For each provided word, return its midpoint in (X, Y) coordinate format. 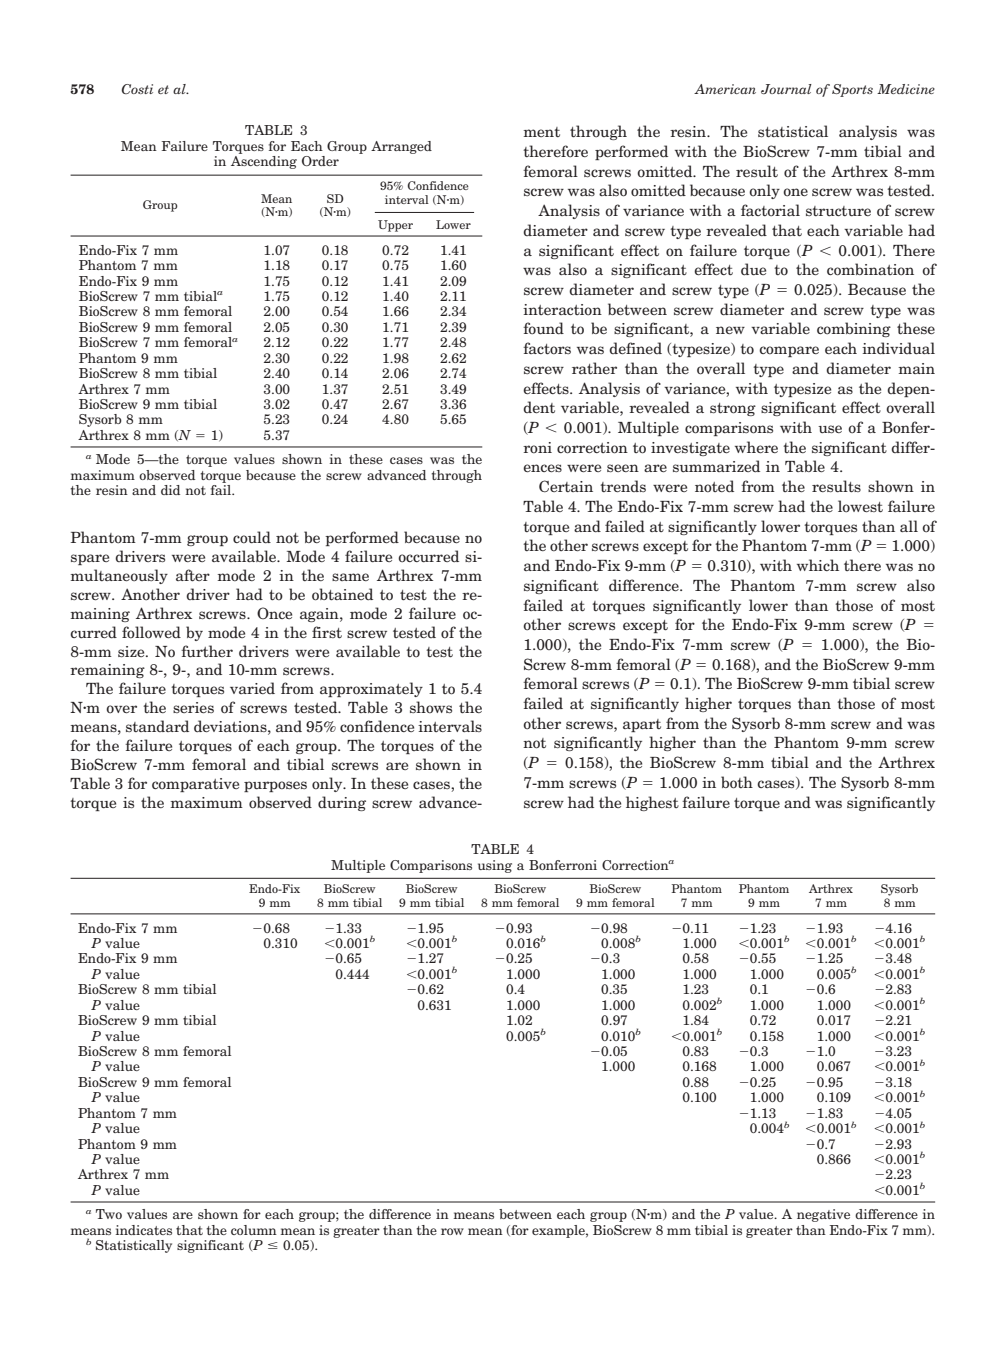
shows (431, 707)
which (818, 565)
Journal (786, 89)
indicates (144, 1230)
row (452, 1231)
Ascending (264, 162)
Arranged (401, 147)
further (207, 651)
